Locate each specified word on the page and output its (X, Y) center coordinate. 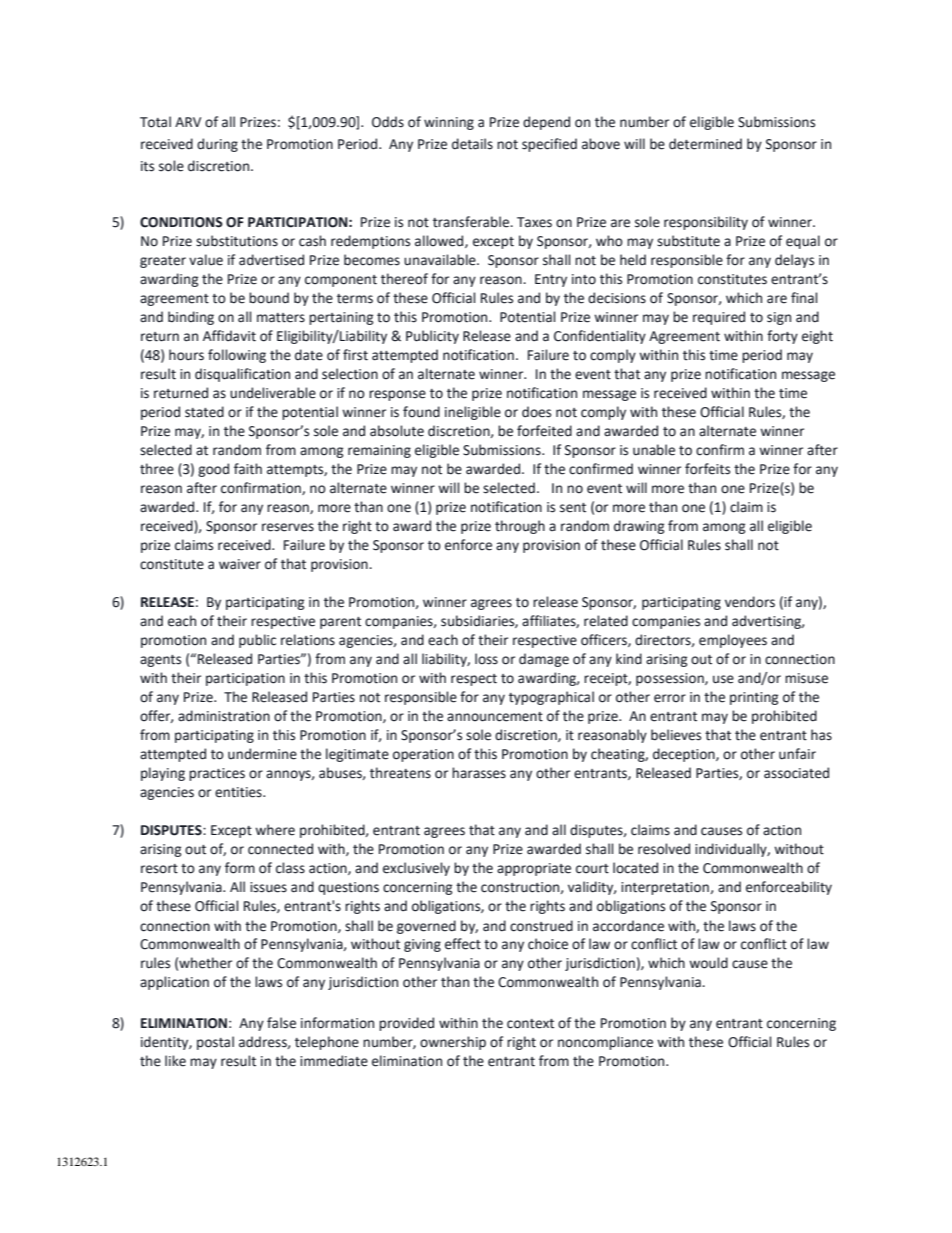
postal (215, 1043)
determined (705, 144)
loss (486, 659)
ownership (453, 1043)
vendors (750, 602)
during (217, 145)
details (472, 144)
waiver (240, 564)
